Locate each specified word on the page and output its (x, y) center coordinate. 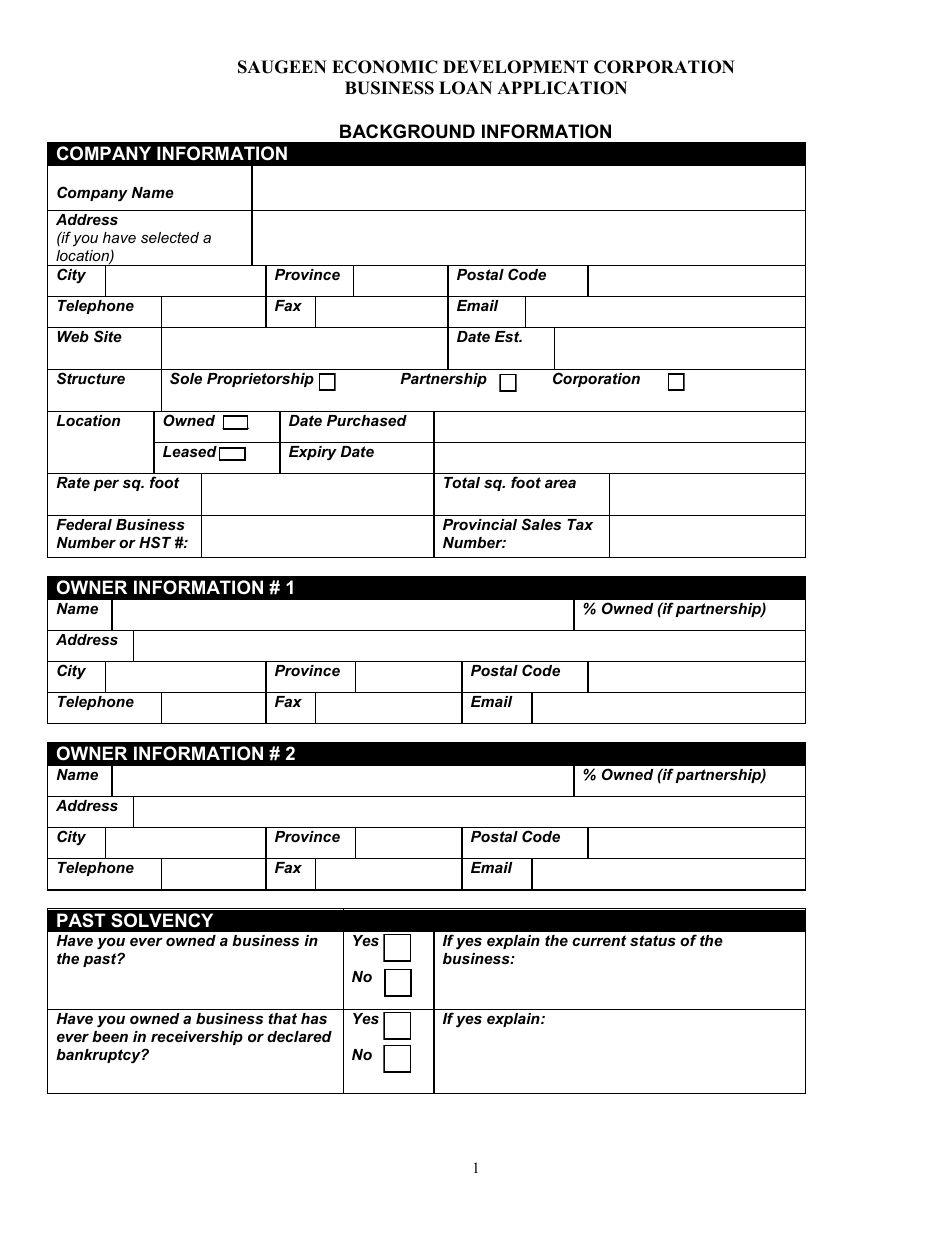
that (282, 1018)
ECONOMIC (385, 67)
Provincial (480, 524)
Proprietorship (260, 380)
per (106, 485)
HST (155, 542)
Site (108, 336)
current (599, 940)
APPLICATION (562, 88)
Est (508, 336)
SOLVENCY (162, 920)
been (110, 1036)
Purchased (367, 420)
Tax (580, 524)
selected (170, 237)
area (560, 483)
